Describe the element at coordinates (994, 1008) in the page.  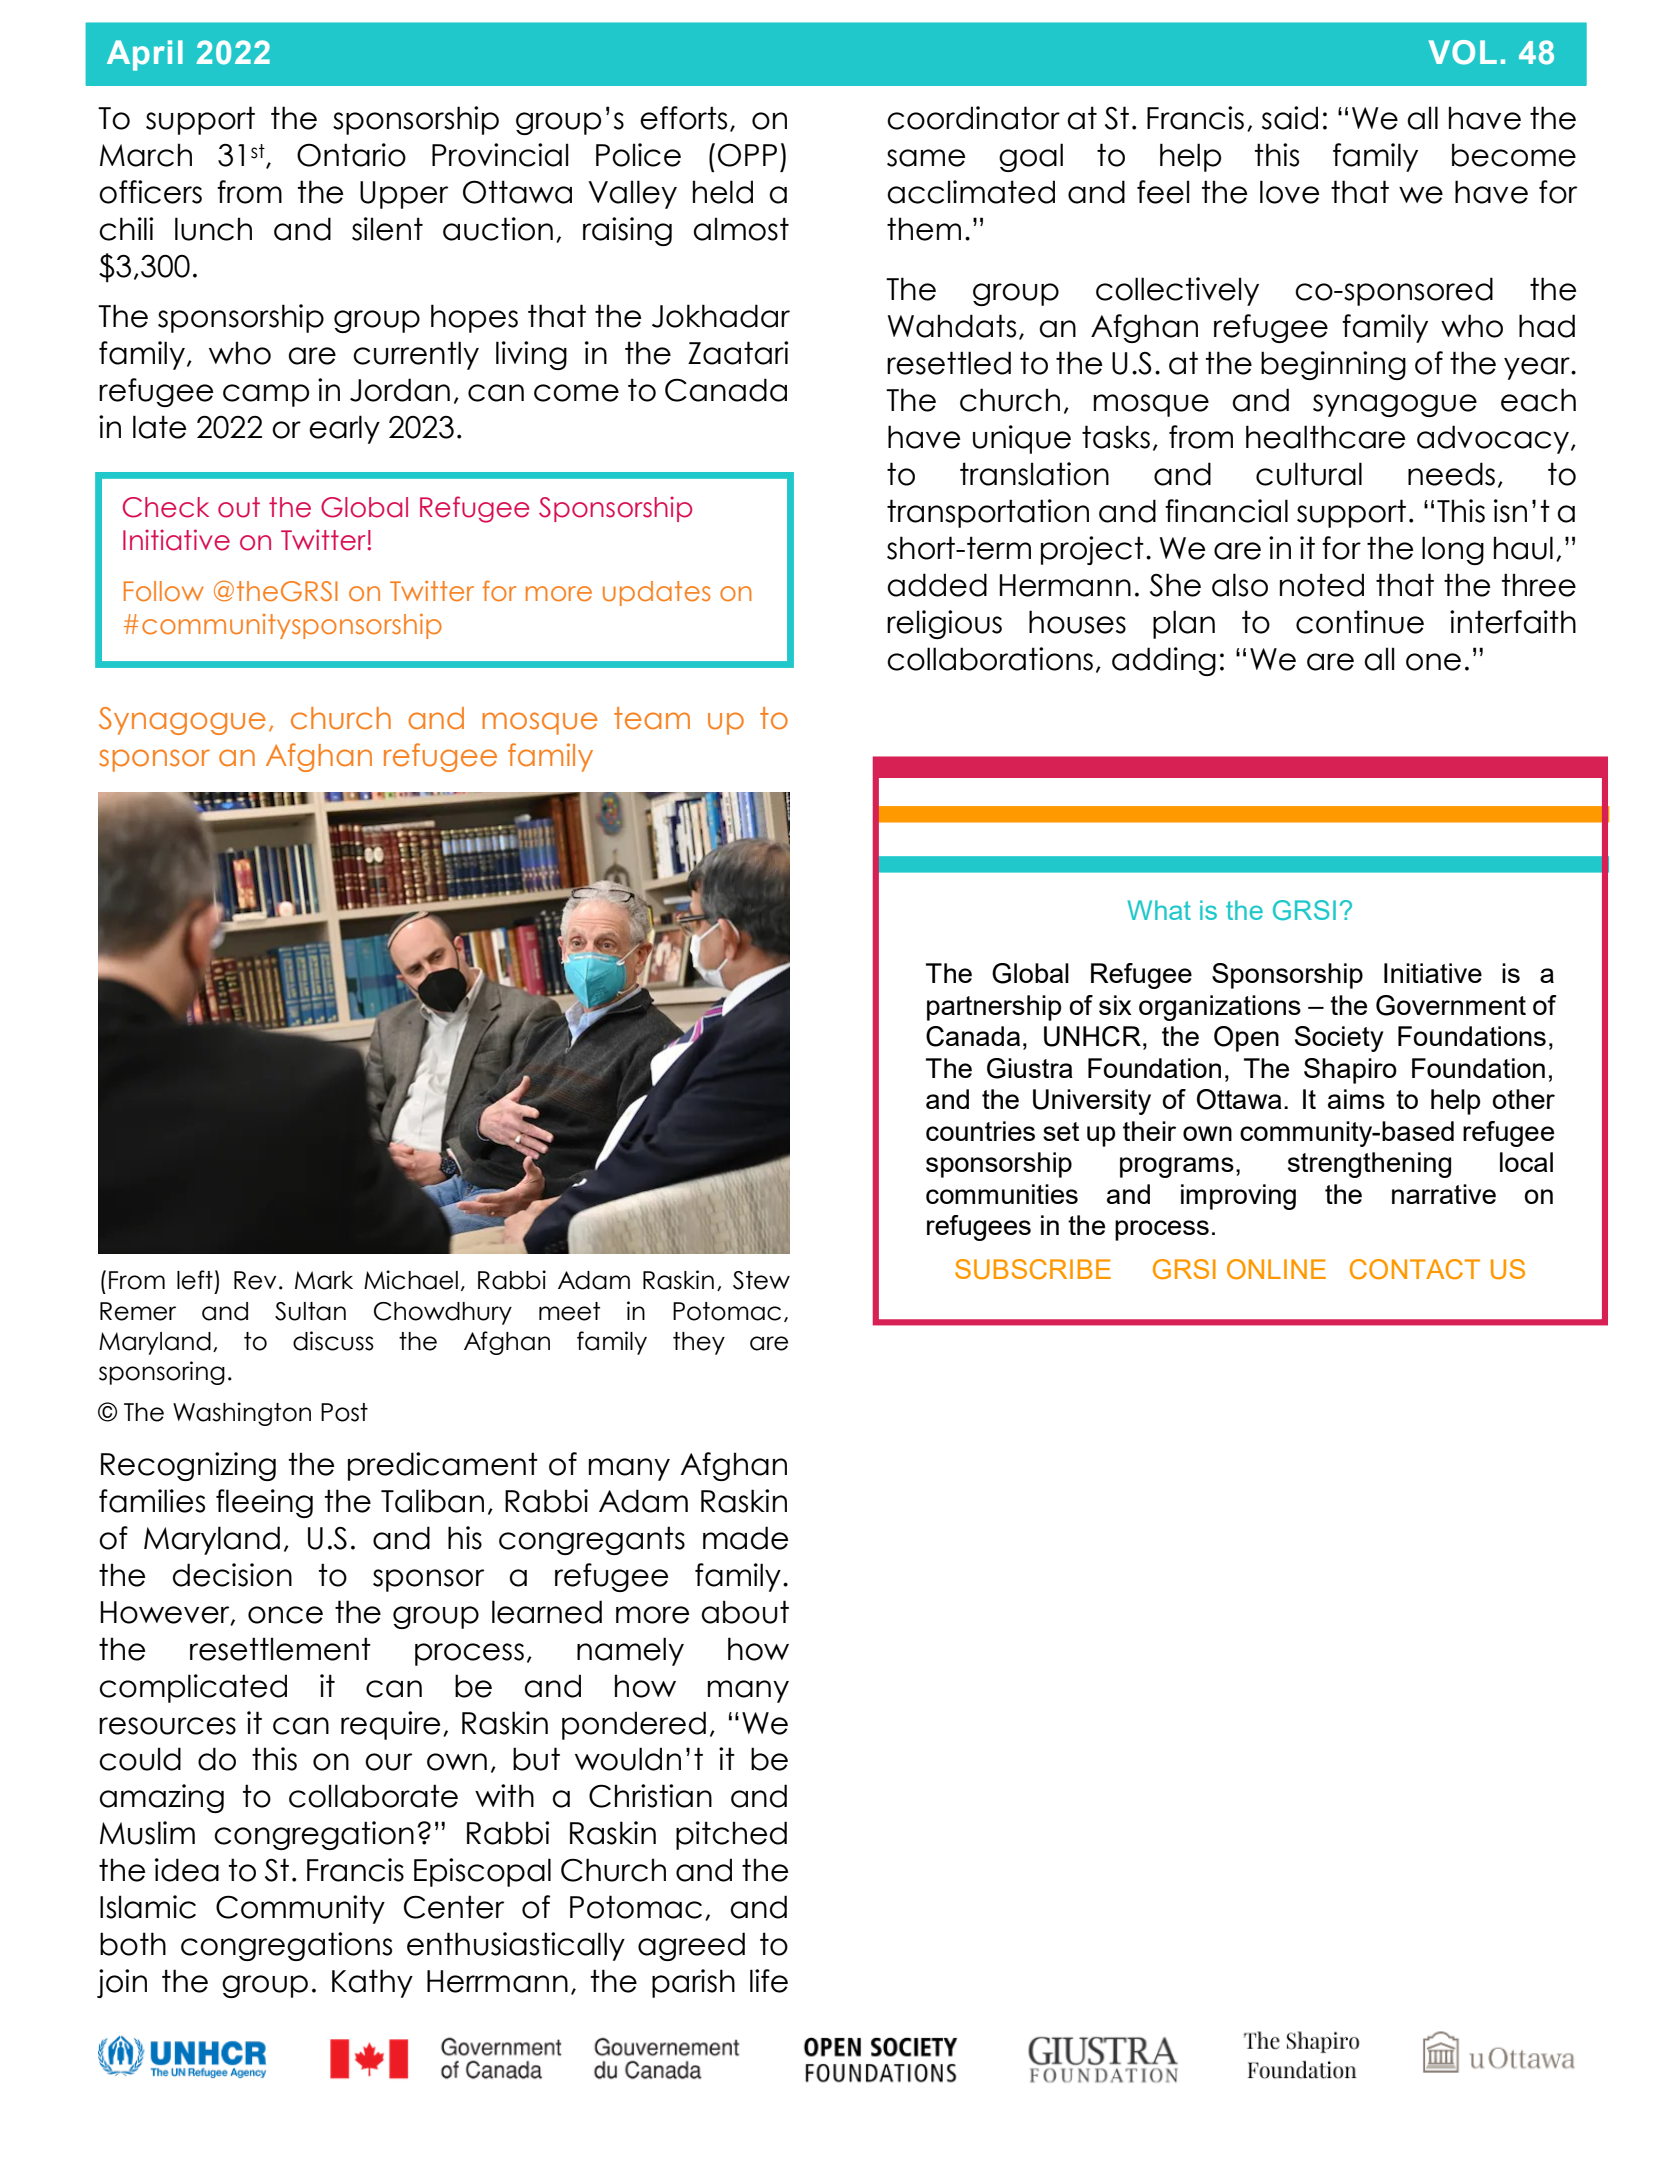
I see `partnership` at that location.
